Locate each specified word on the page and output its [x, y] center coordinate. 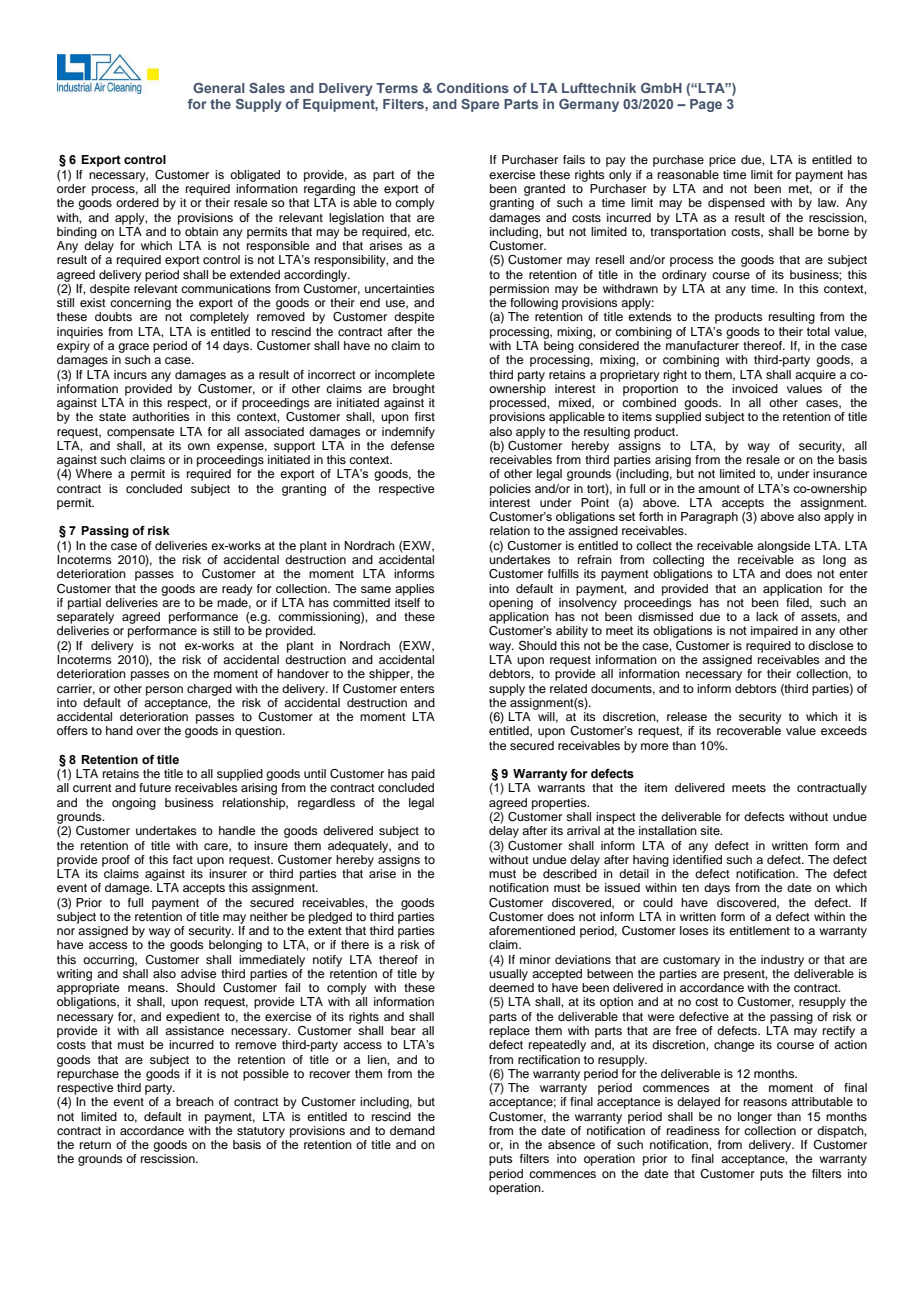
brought [414, 388]
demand [412, 1130]
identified [697, 858]
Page [706, 105]
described [570, 873]
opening [511, 604]
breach [195, 1101]
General [219, 88]
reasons [765, 1102]
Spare [480, 105]
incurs [130, 374]
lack [767, 616]
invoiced [755, 388]
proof [116, 861]
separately [85, 618]
